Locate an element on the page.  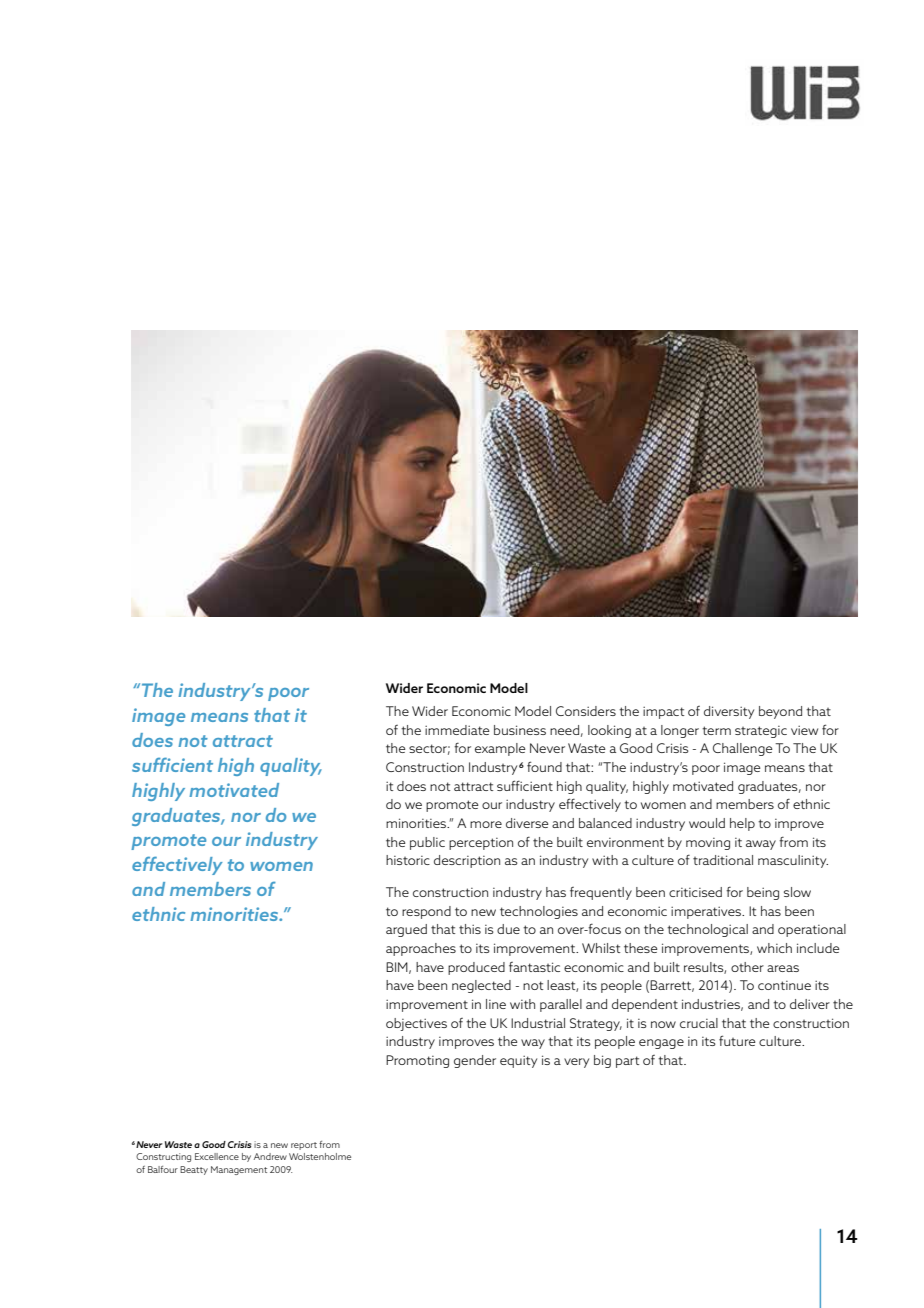
business is located at coordinates (520, 730).
